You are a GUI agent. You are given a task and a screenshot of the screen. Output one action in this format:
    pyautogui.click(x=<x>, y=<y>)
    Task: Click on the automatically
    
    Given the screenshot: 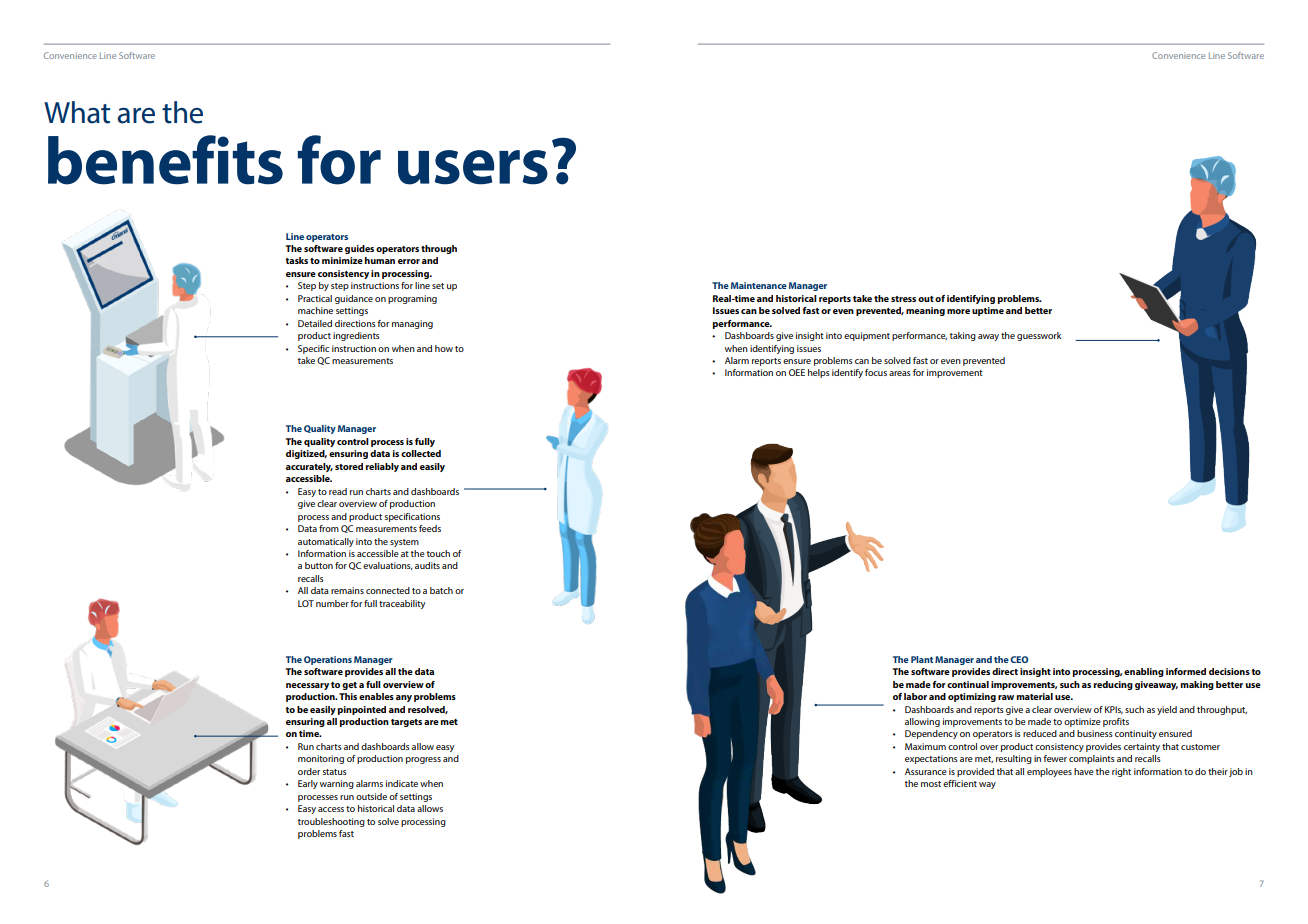 What is the action you would take?
    pyautogui.click(x=326, y=542)
